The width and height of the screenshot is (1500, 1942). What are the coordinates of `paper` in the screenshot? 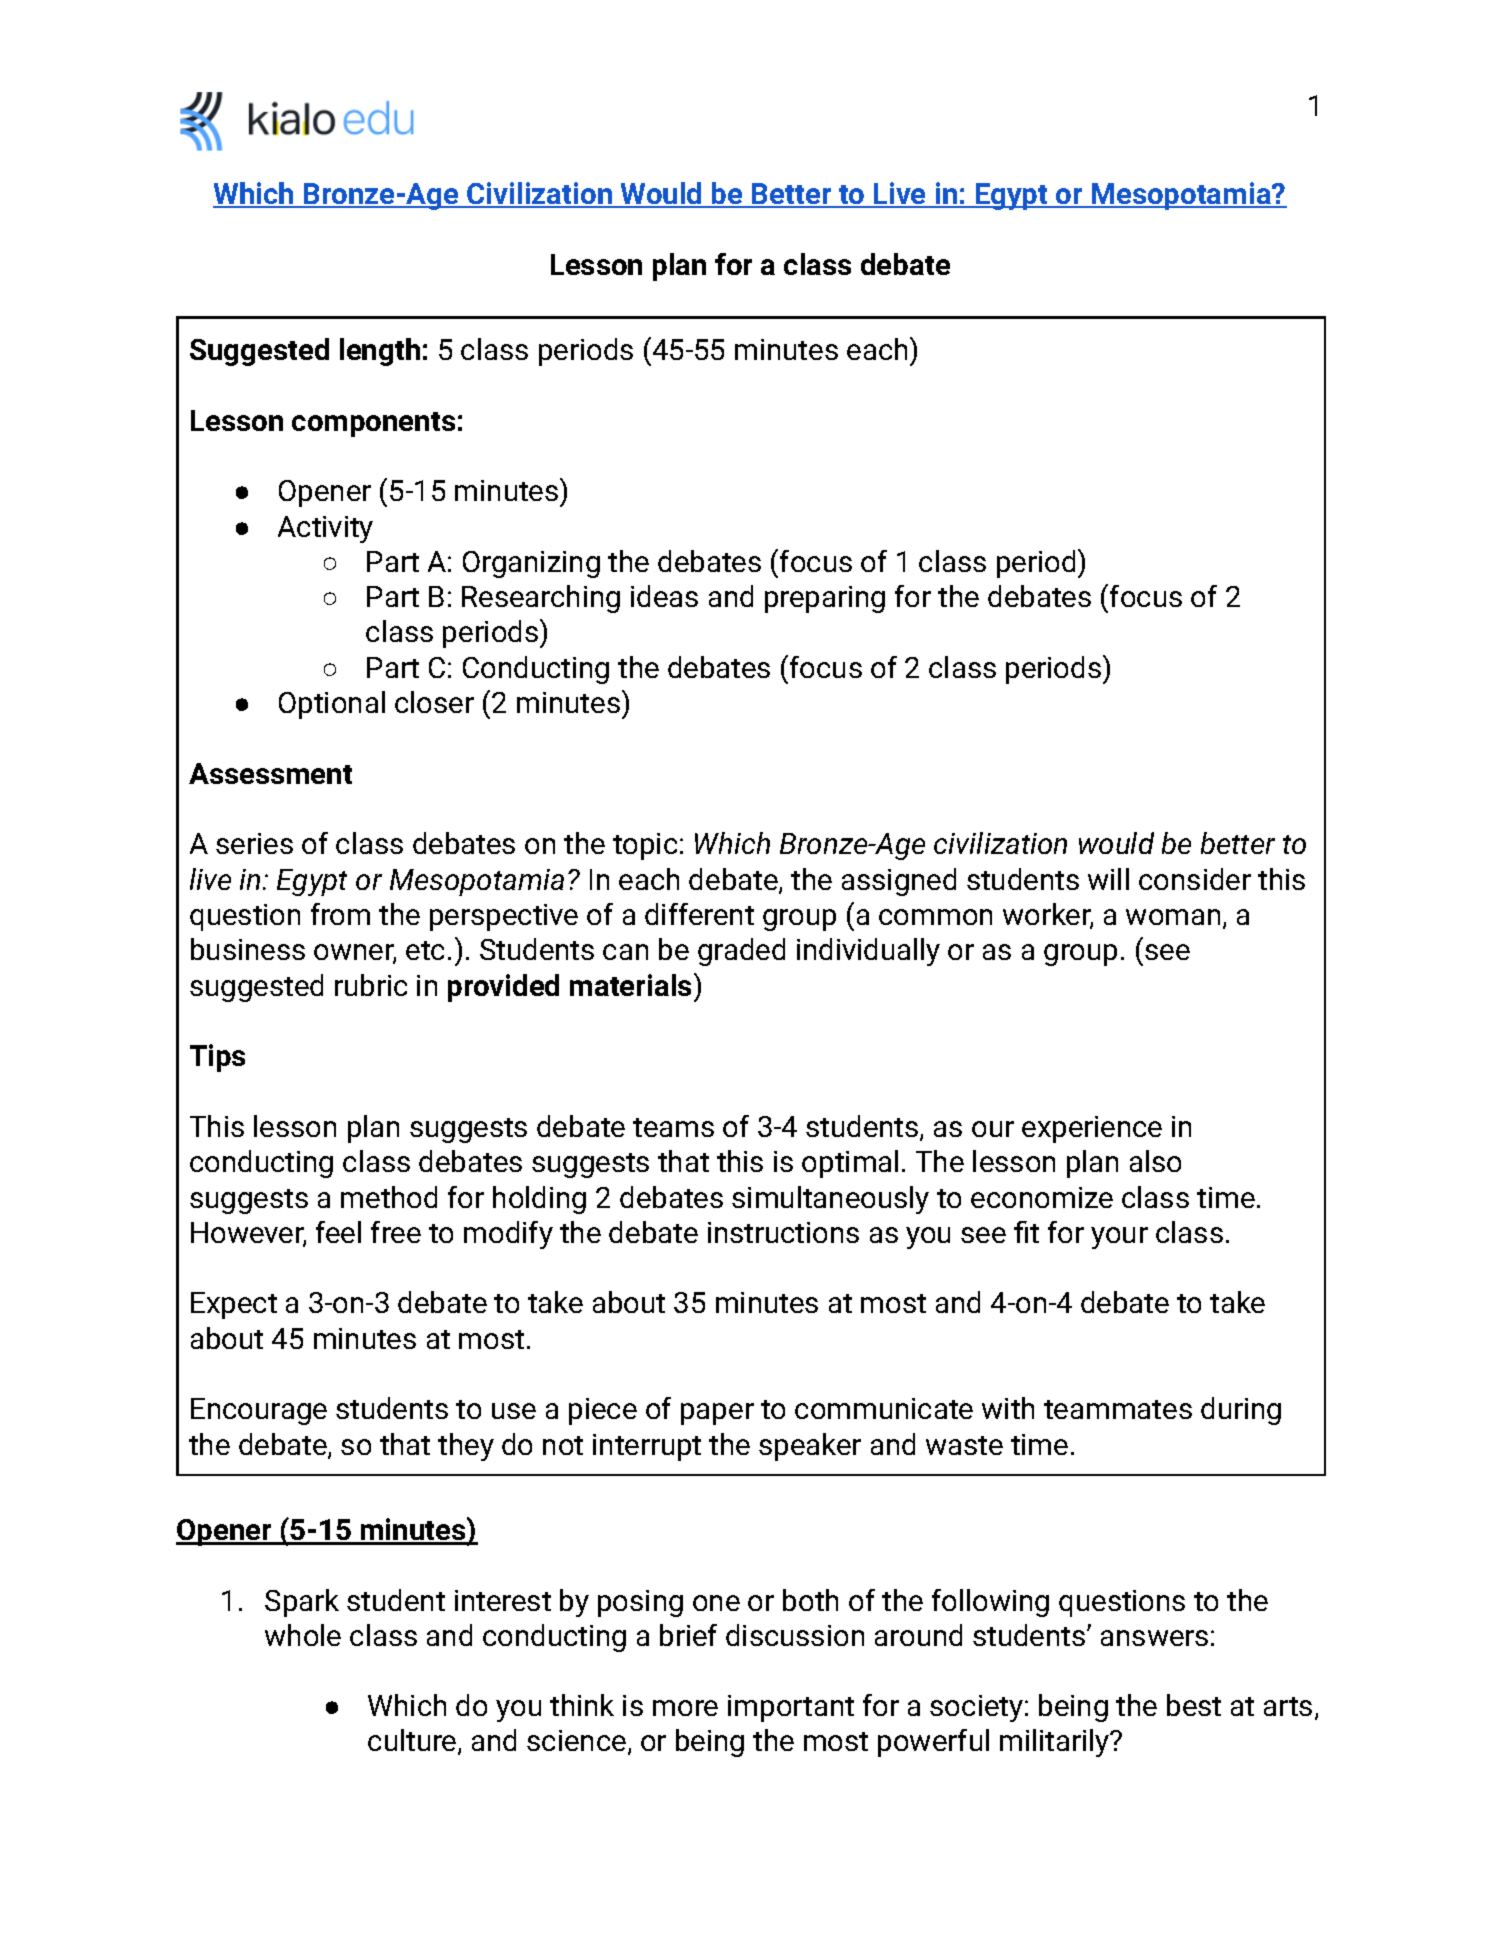 It's located at (717, 1414).
